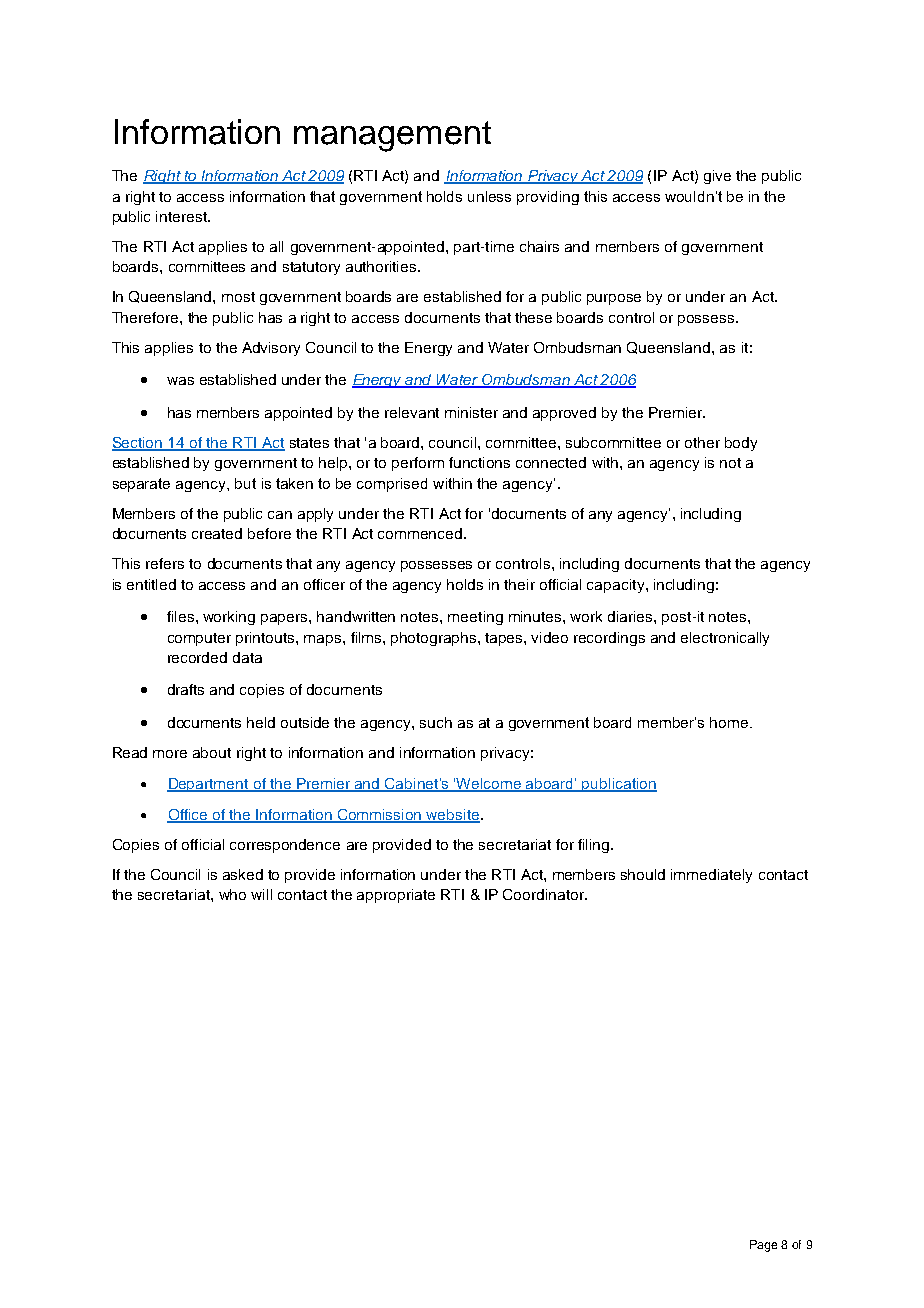 The width and height of the screenshot is (924, 1308). What do you see at coordinates (182, 216) in the screenshot?
I see `interest` at bounding box center [182, 216].
